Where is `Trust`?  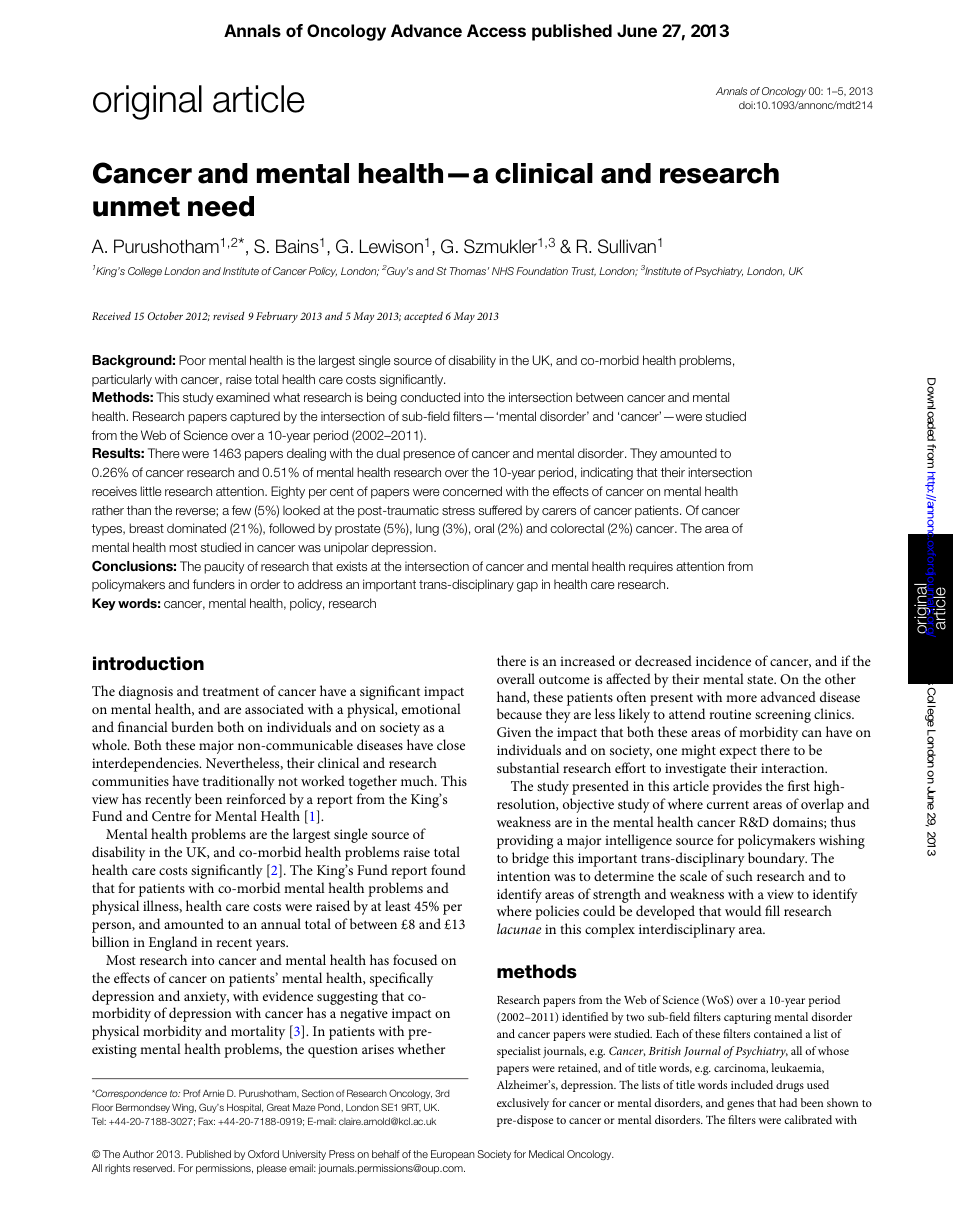
Trust is located at coordinates (584, 272).
